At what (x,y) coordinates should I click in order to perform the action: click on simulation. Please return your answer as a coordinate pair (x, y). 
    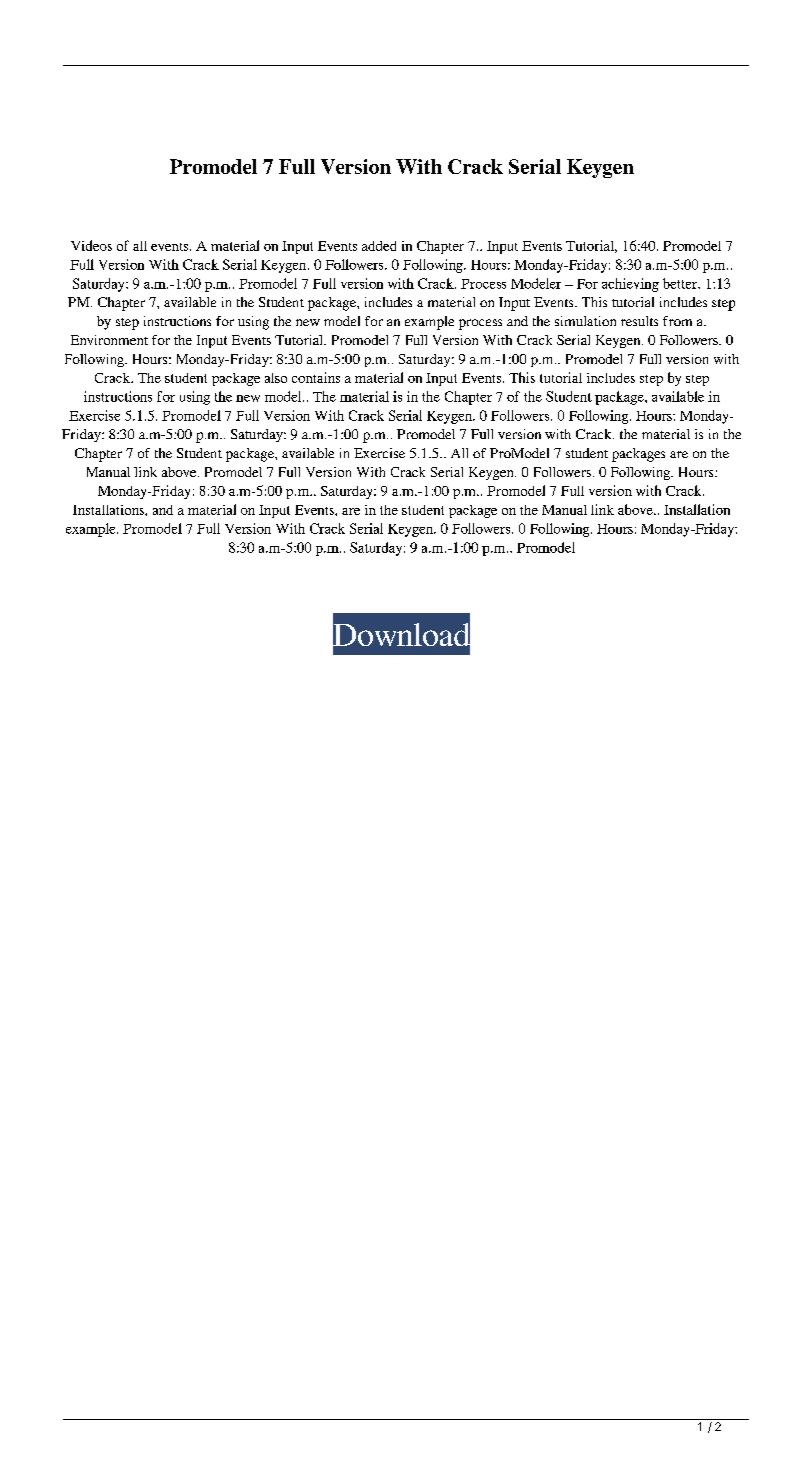
    Looking at the image, I should click on (585, 321).
